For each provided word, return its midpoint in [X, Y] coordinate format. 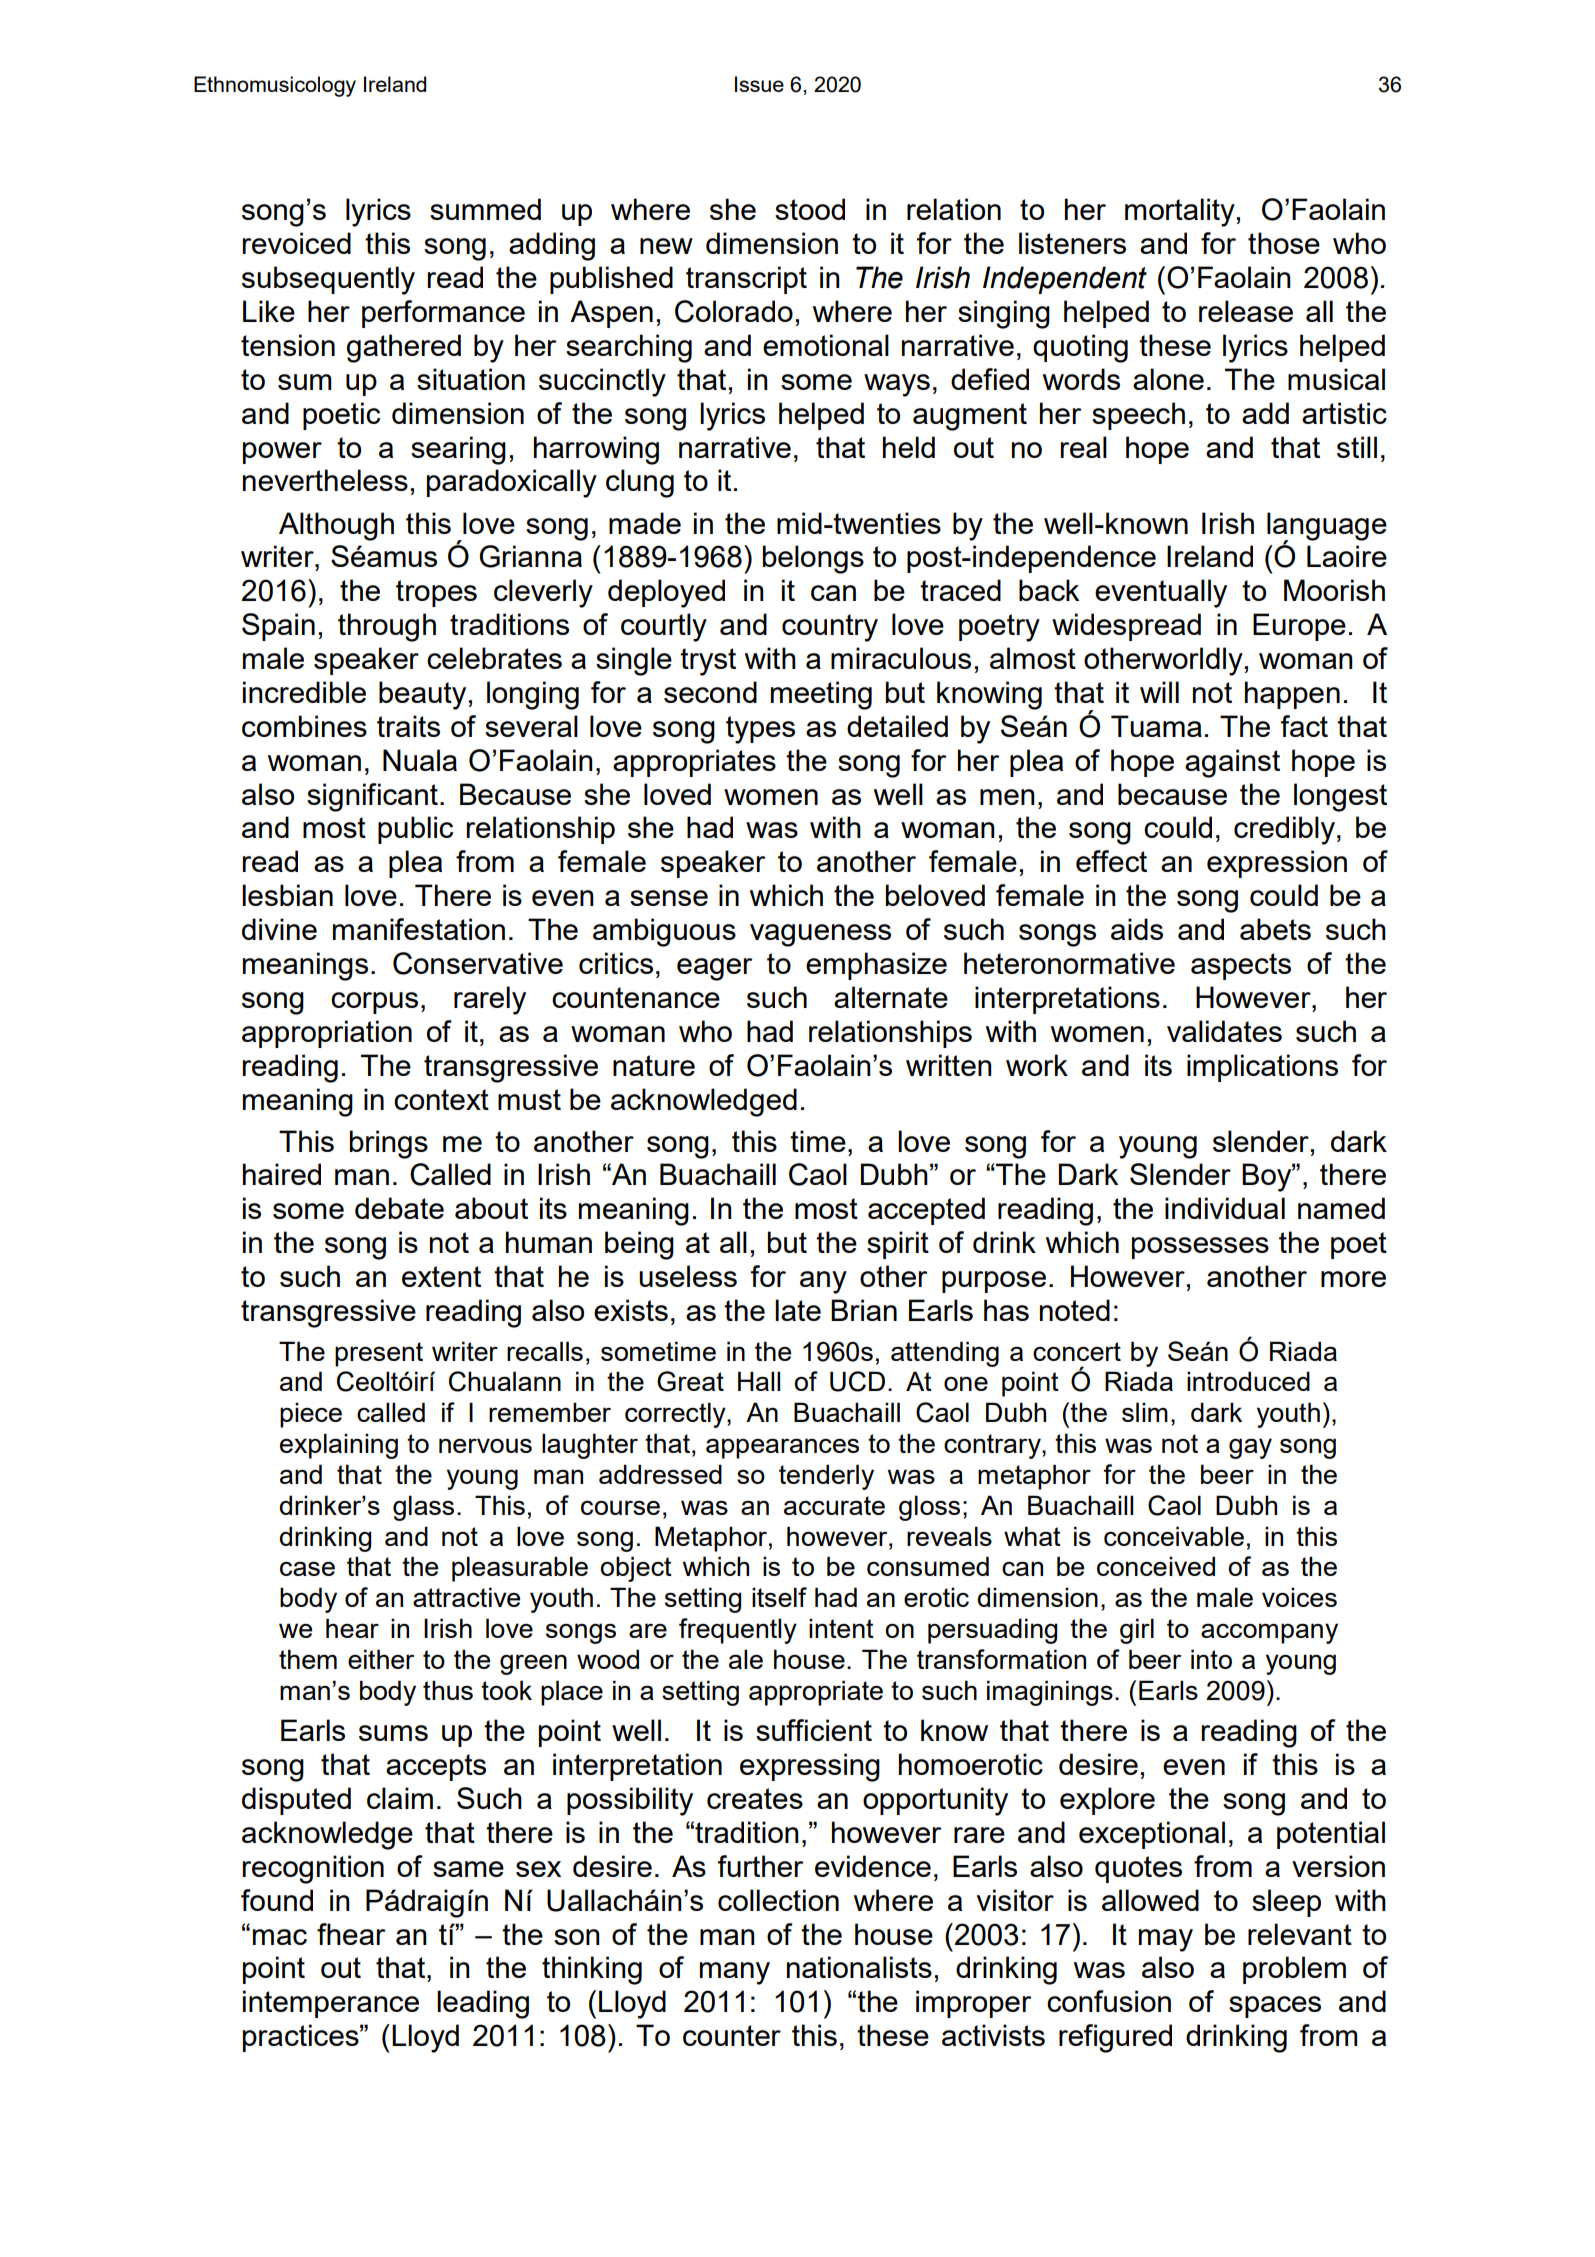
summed [485, 209]
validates [1224, 1031]
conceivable [1174, 1536]
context [441, 1099]
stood [810, 209]
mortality [1180, 212]
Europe [1299, 627]
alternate [891, 997]
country [830, 628]
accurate [834, 1505]
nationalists [859, 1967]
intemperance [331, 2004]
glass [423, 1508]
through [387, 627]
